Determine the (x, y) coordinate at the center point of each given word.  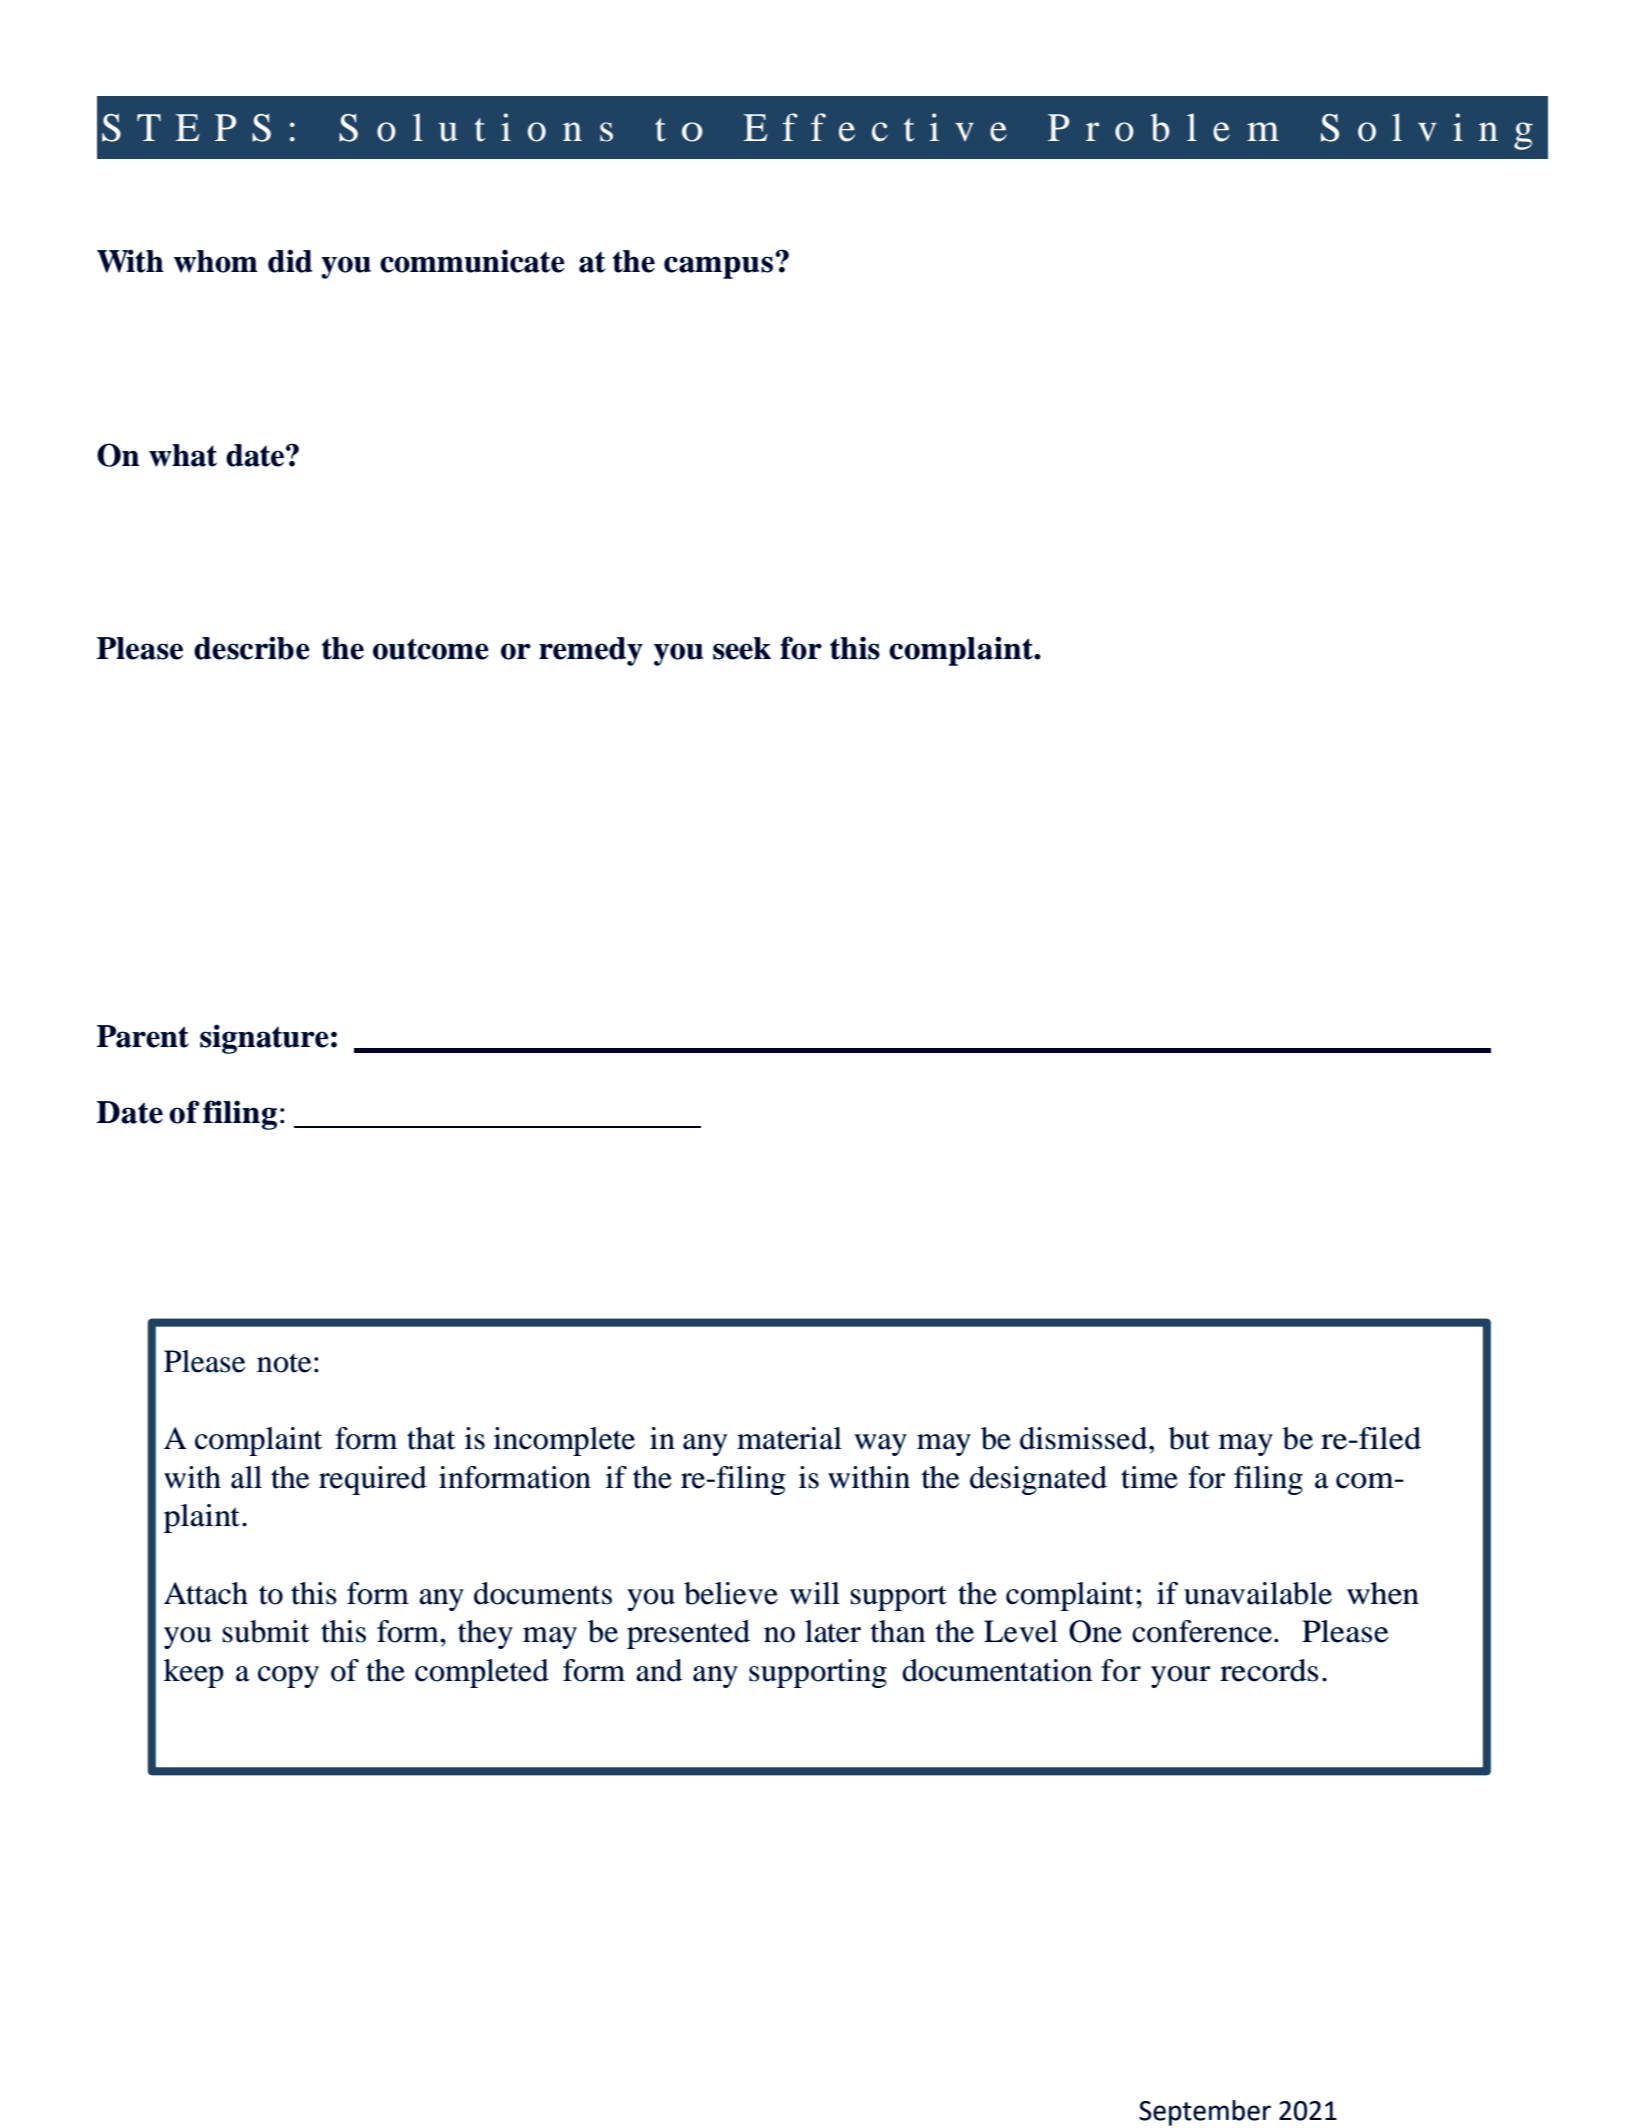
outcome (431, 649)
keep (194, 1673)
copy (288, 1677)
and (659, 1670)
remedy (591, 651)
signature (264, 1039)
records (1269, 1670)
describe (252, 648)
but (1189, 1438)
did (290, 261)
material (789, 1438)
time (1149, 1477)
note (284, 1363)
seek (742, 648)
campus (720, 266)
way (880, 1445)
